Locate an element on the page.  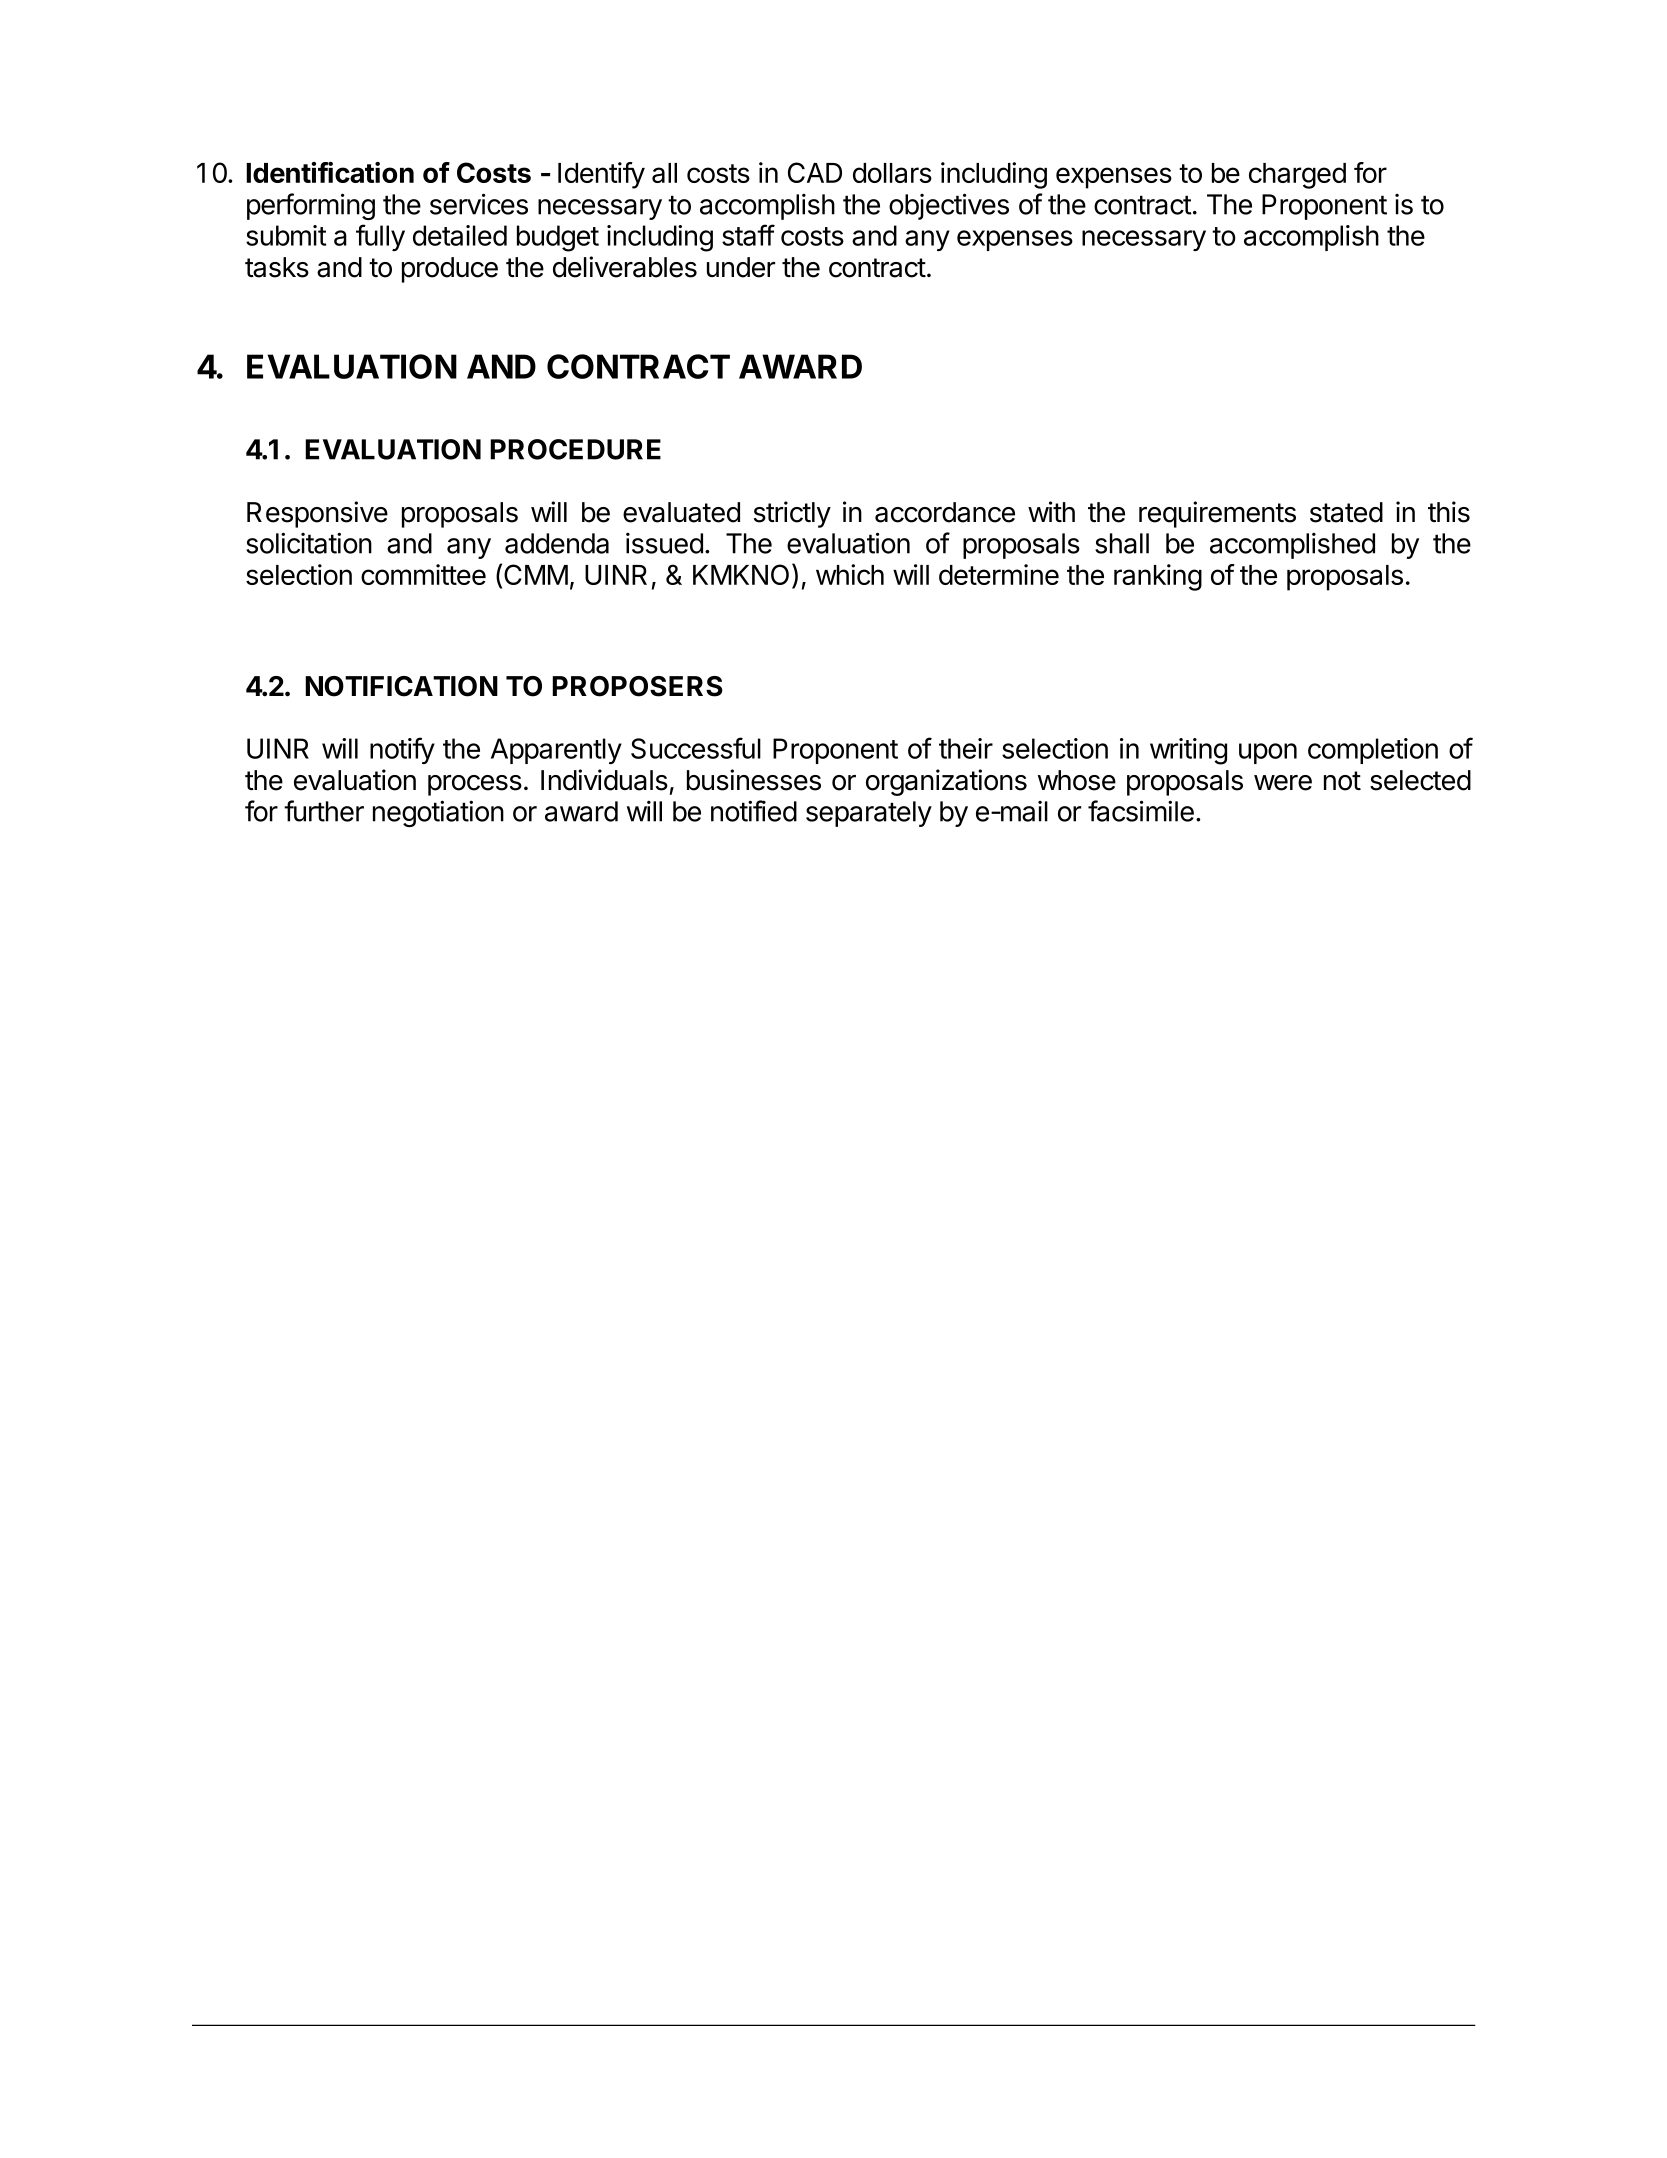
stated is located at coordinates (1346, 512).
